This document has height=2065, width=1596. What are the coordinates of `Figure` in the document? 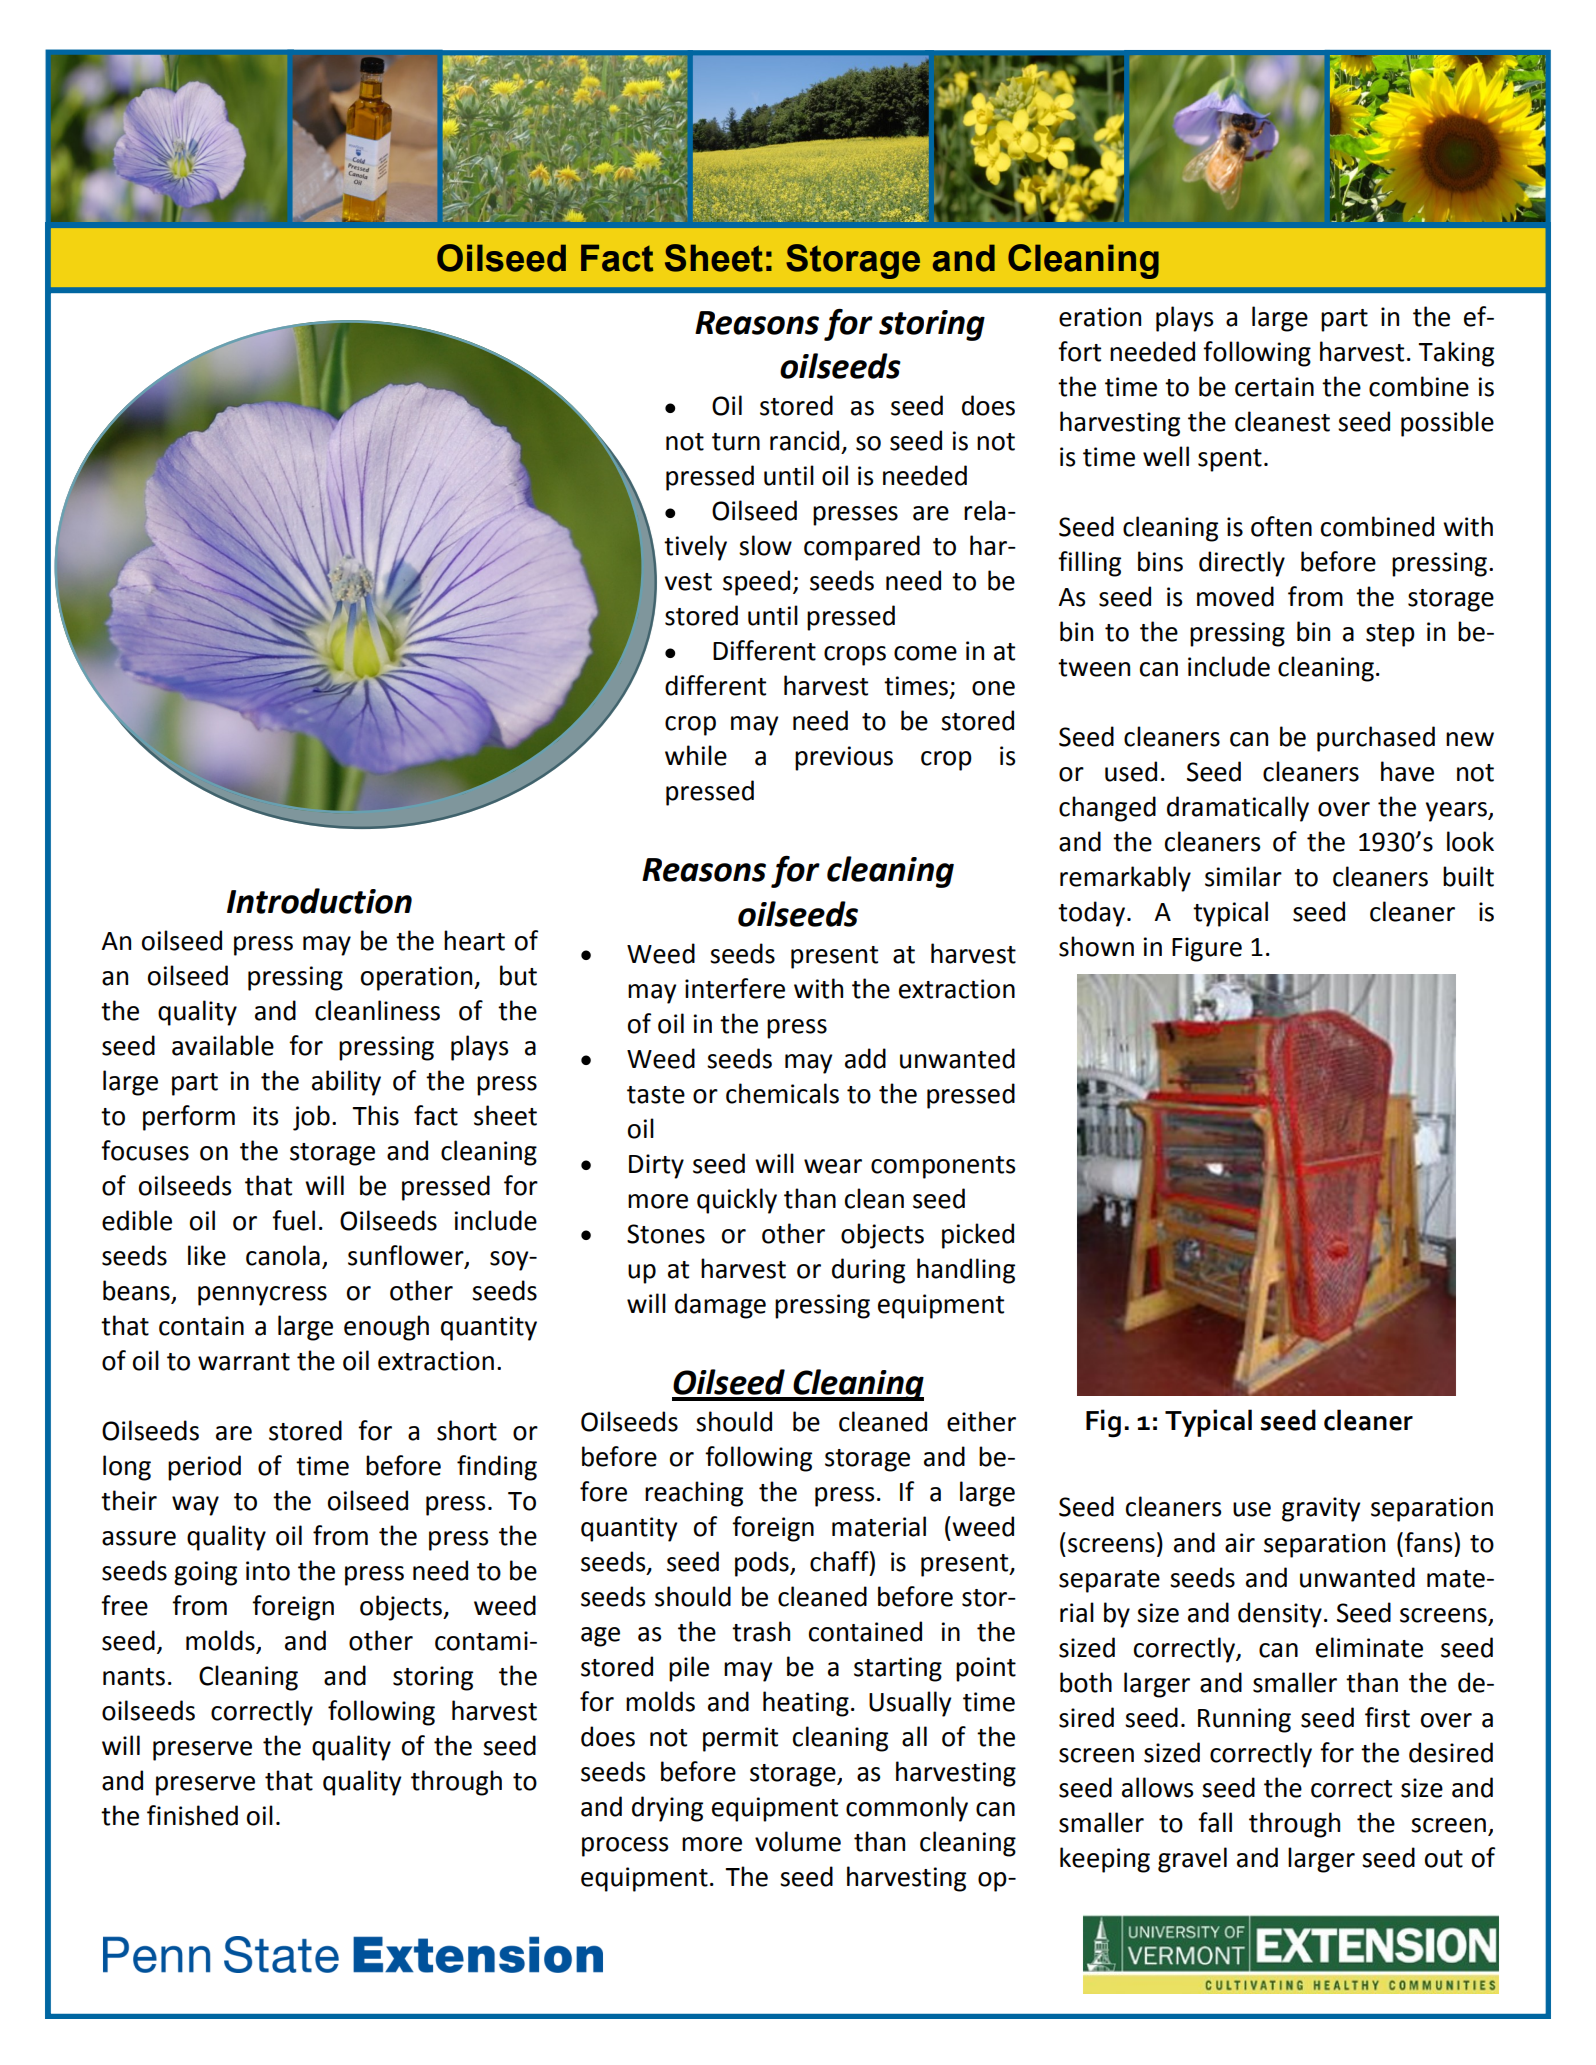 It's located at (1207, 949).
